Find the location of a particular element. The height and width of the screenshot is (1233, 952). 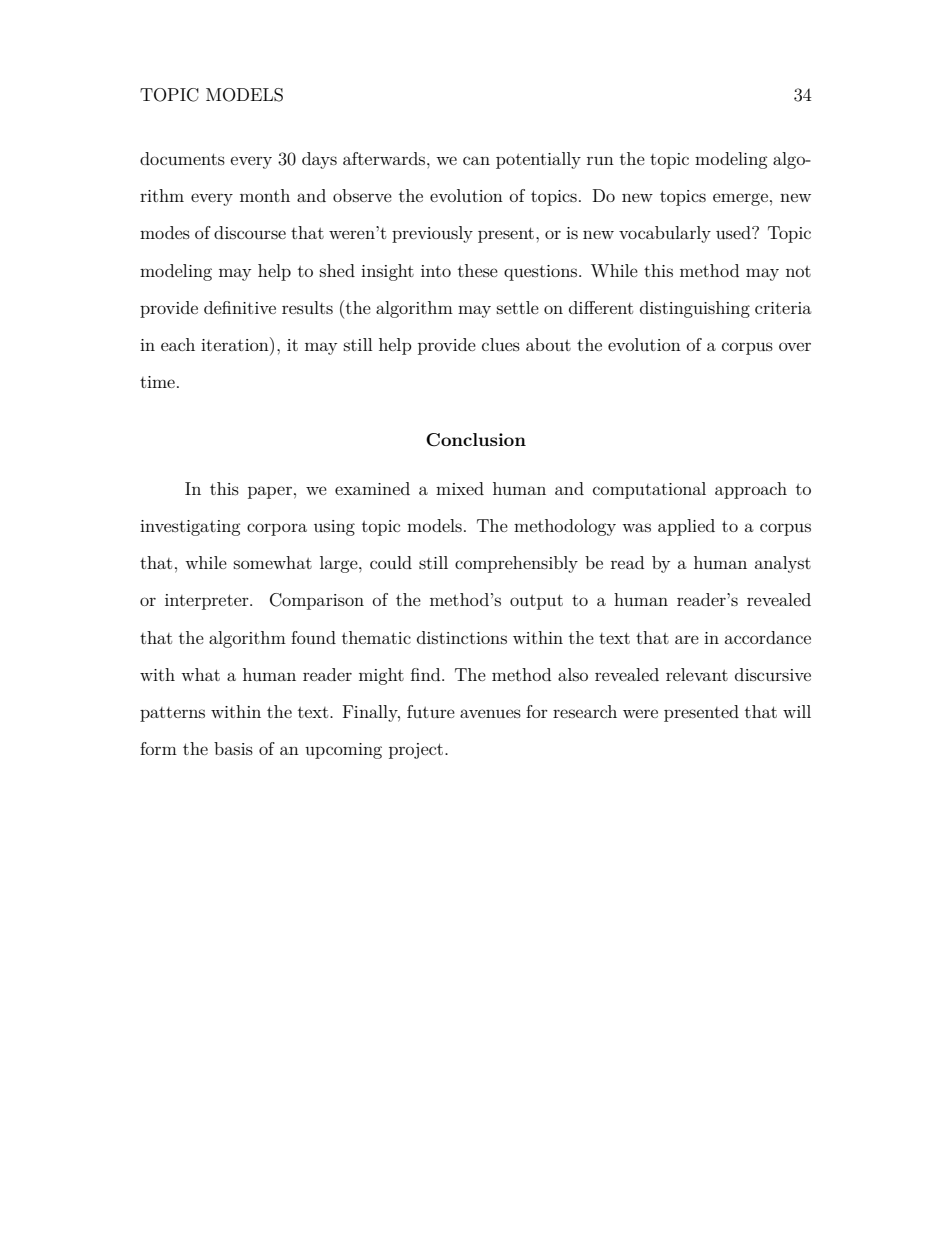

will is located at coordinates (797, 711).
